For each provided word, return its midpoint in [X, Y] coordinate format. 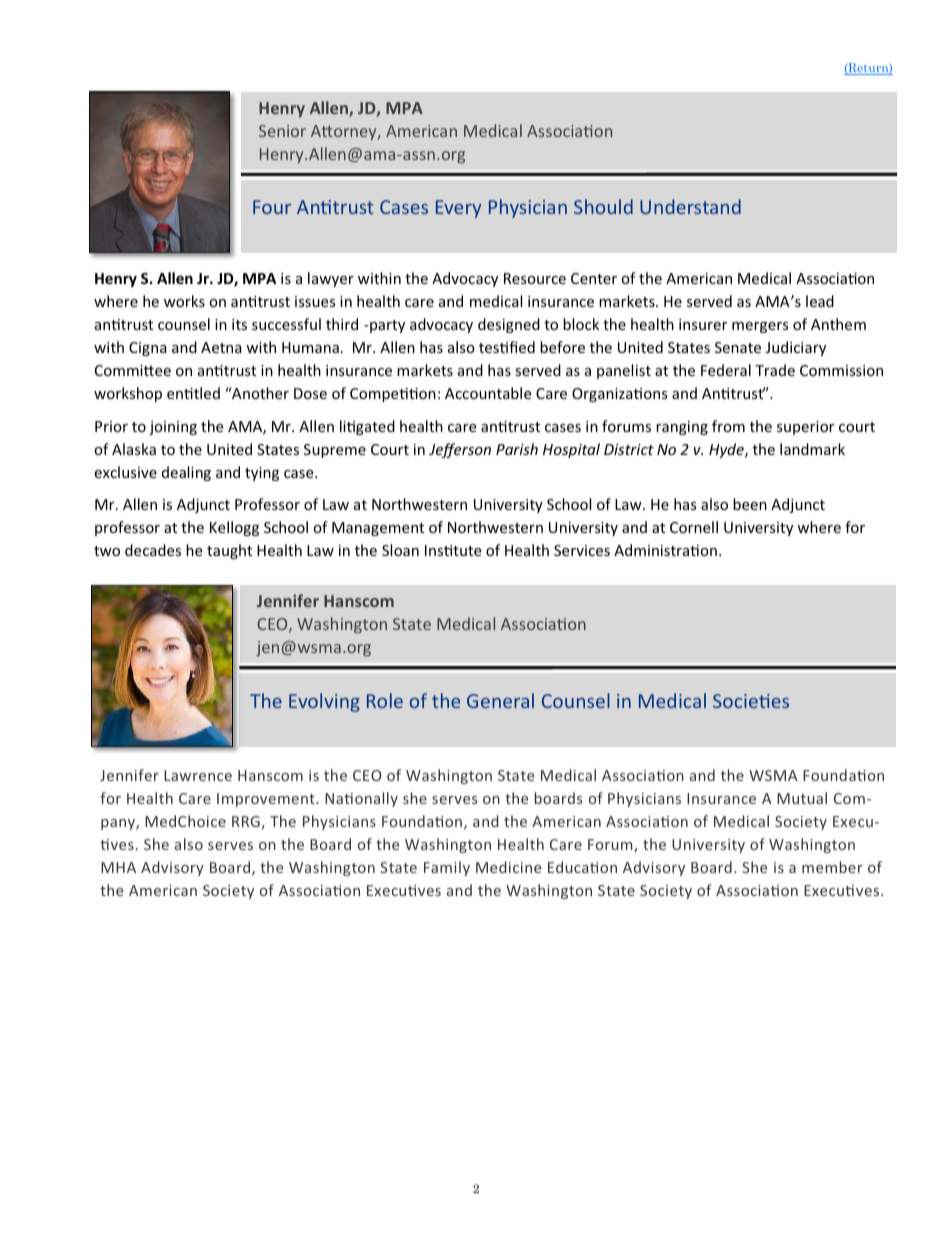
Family [447, 868]
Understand [690, 206]
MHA [118, 867]
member [832, 867]
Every [459, 209]
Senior [282, 131]
